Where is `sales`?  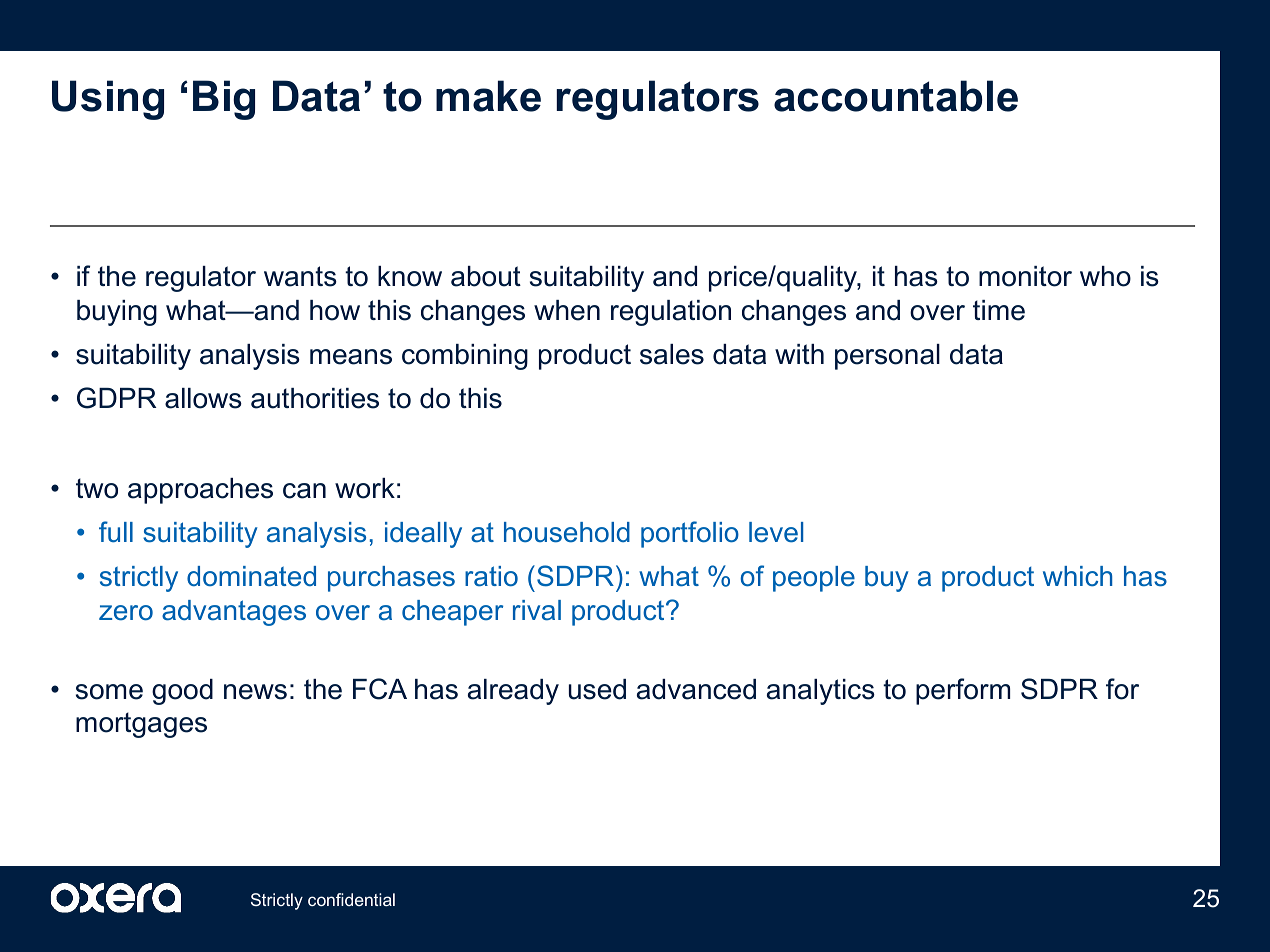
sales is located at coordinates (672, 354).
